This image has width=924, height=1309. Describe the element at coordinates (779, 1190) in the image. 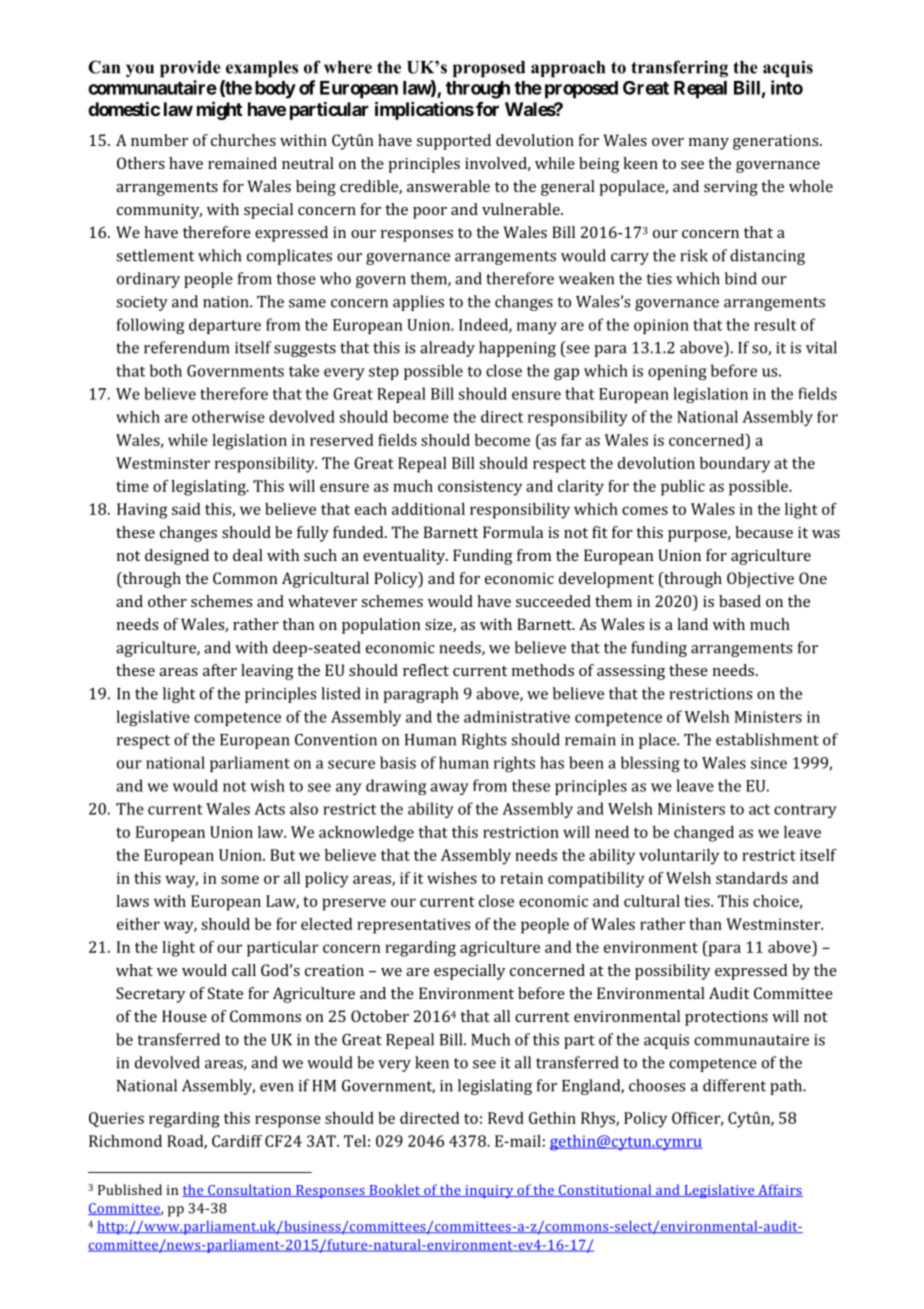

I see `Affairs` at that location.
